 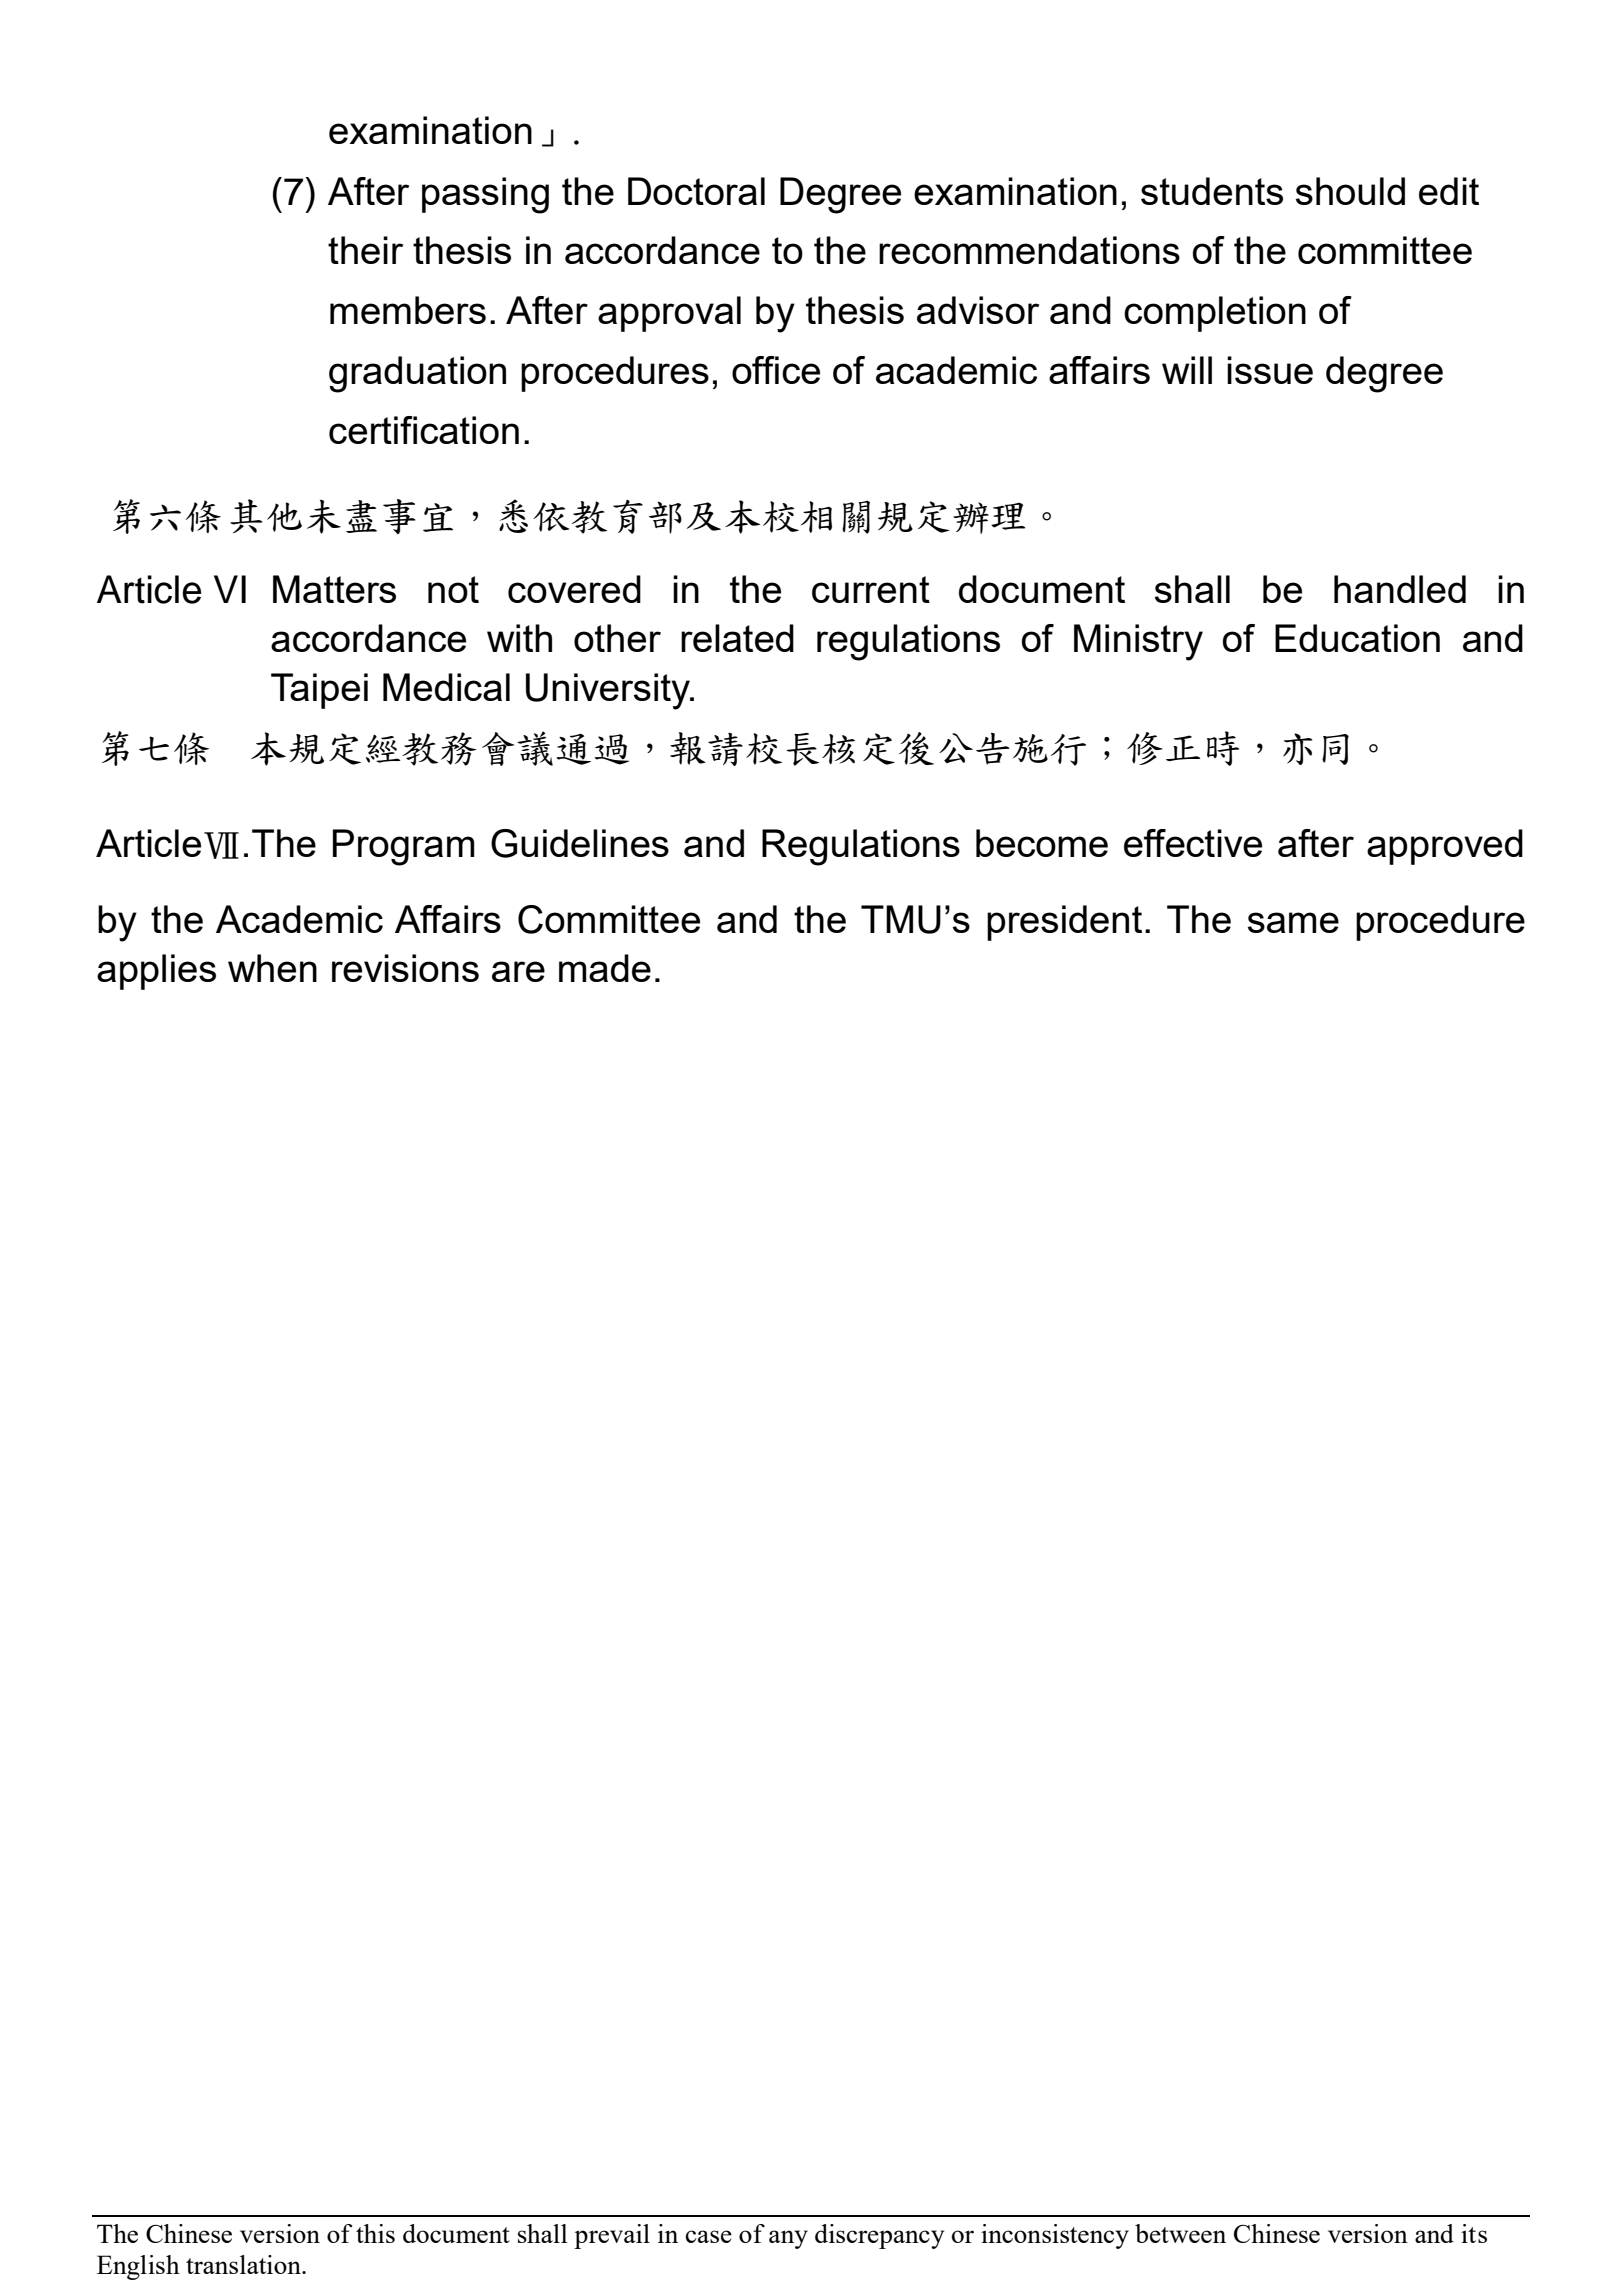 I want to click on when, so click(x=272, y=968).
